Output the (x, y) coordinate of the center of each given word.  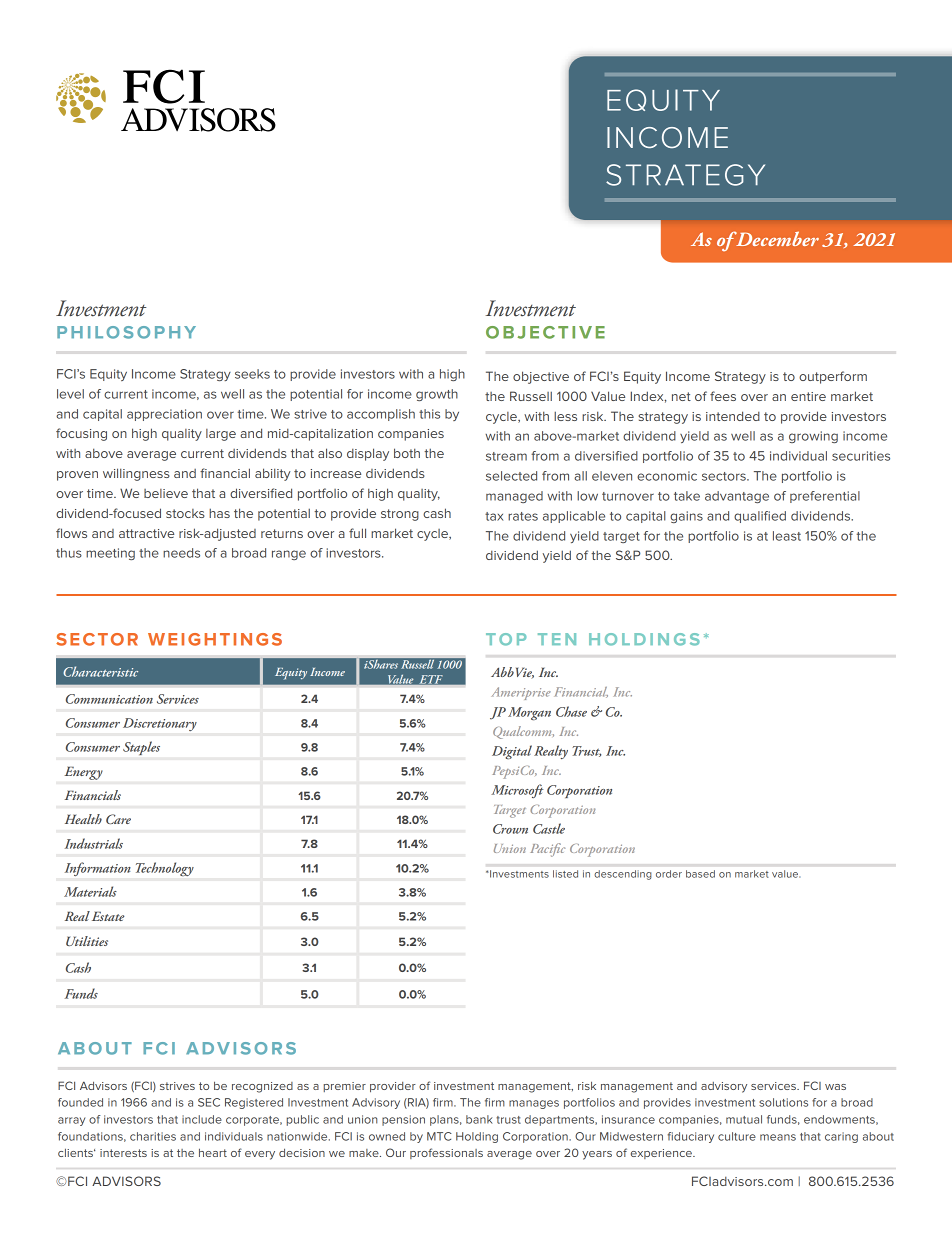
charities (153, 1136)
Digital (512, 752)
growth (437, 395)
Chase (571, 711)
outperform (833, 377)
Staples (141, 748)
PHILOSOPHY (126, 332)
